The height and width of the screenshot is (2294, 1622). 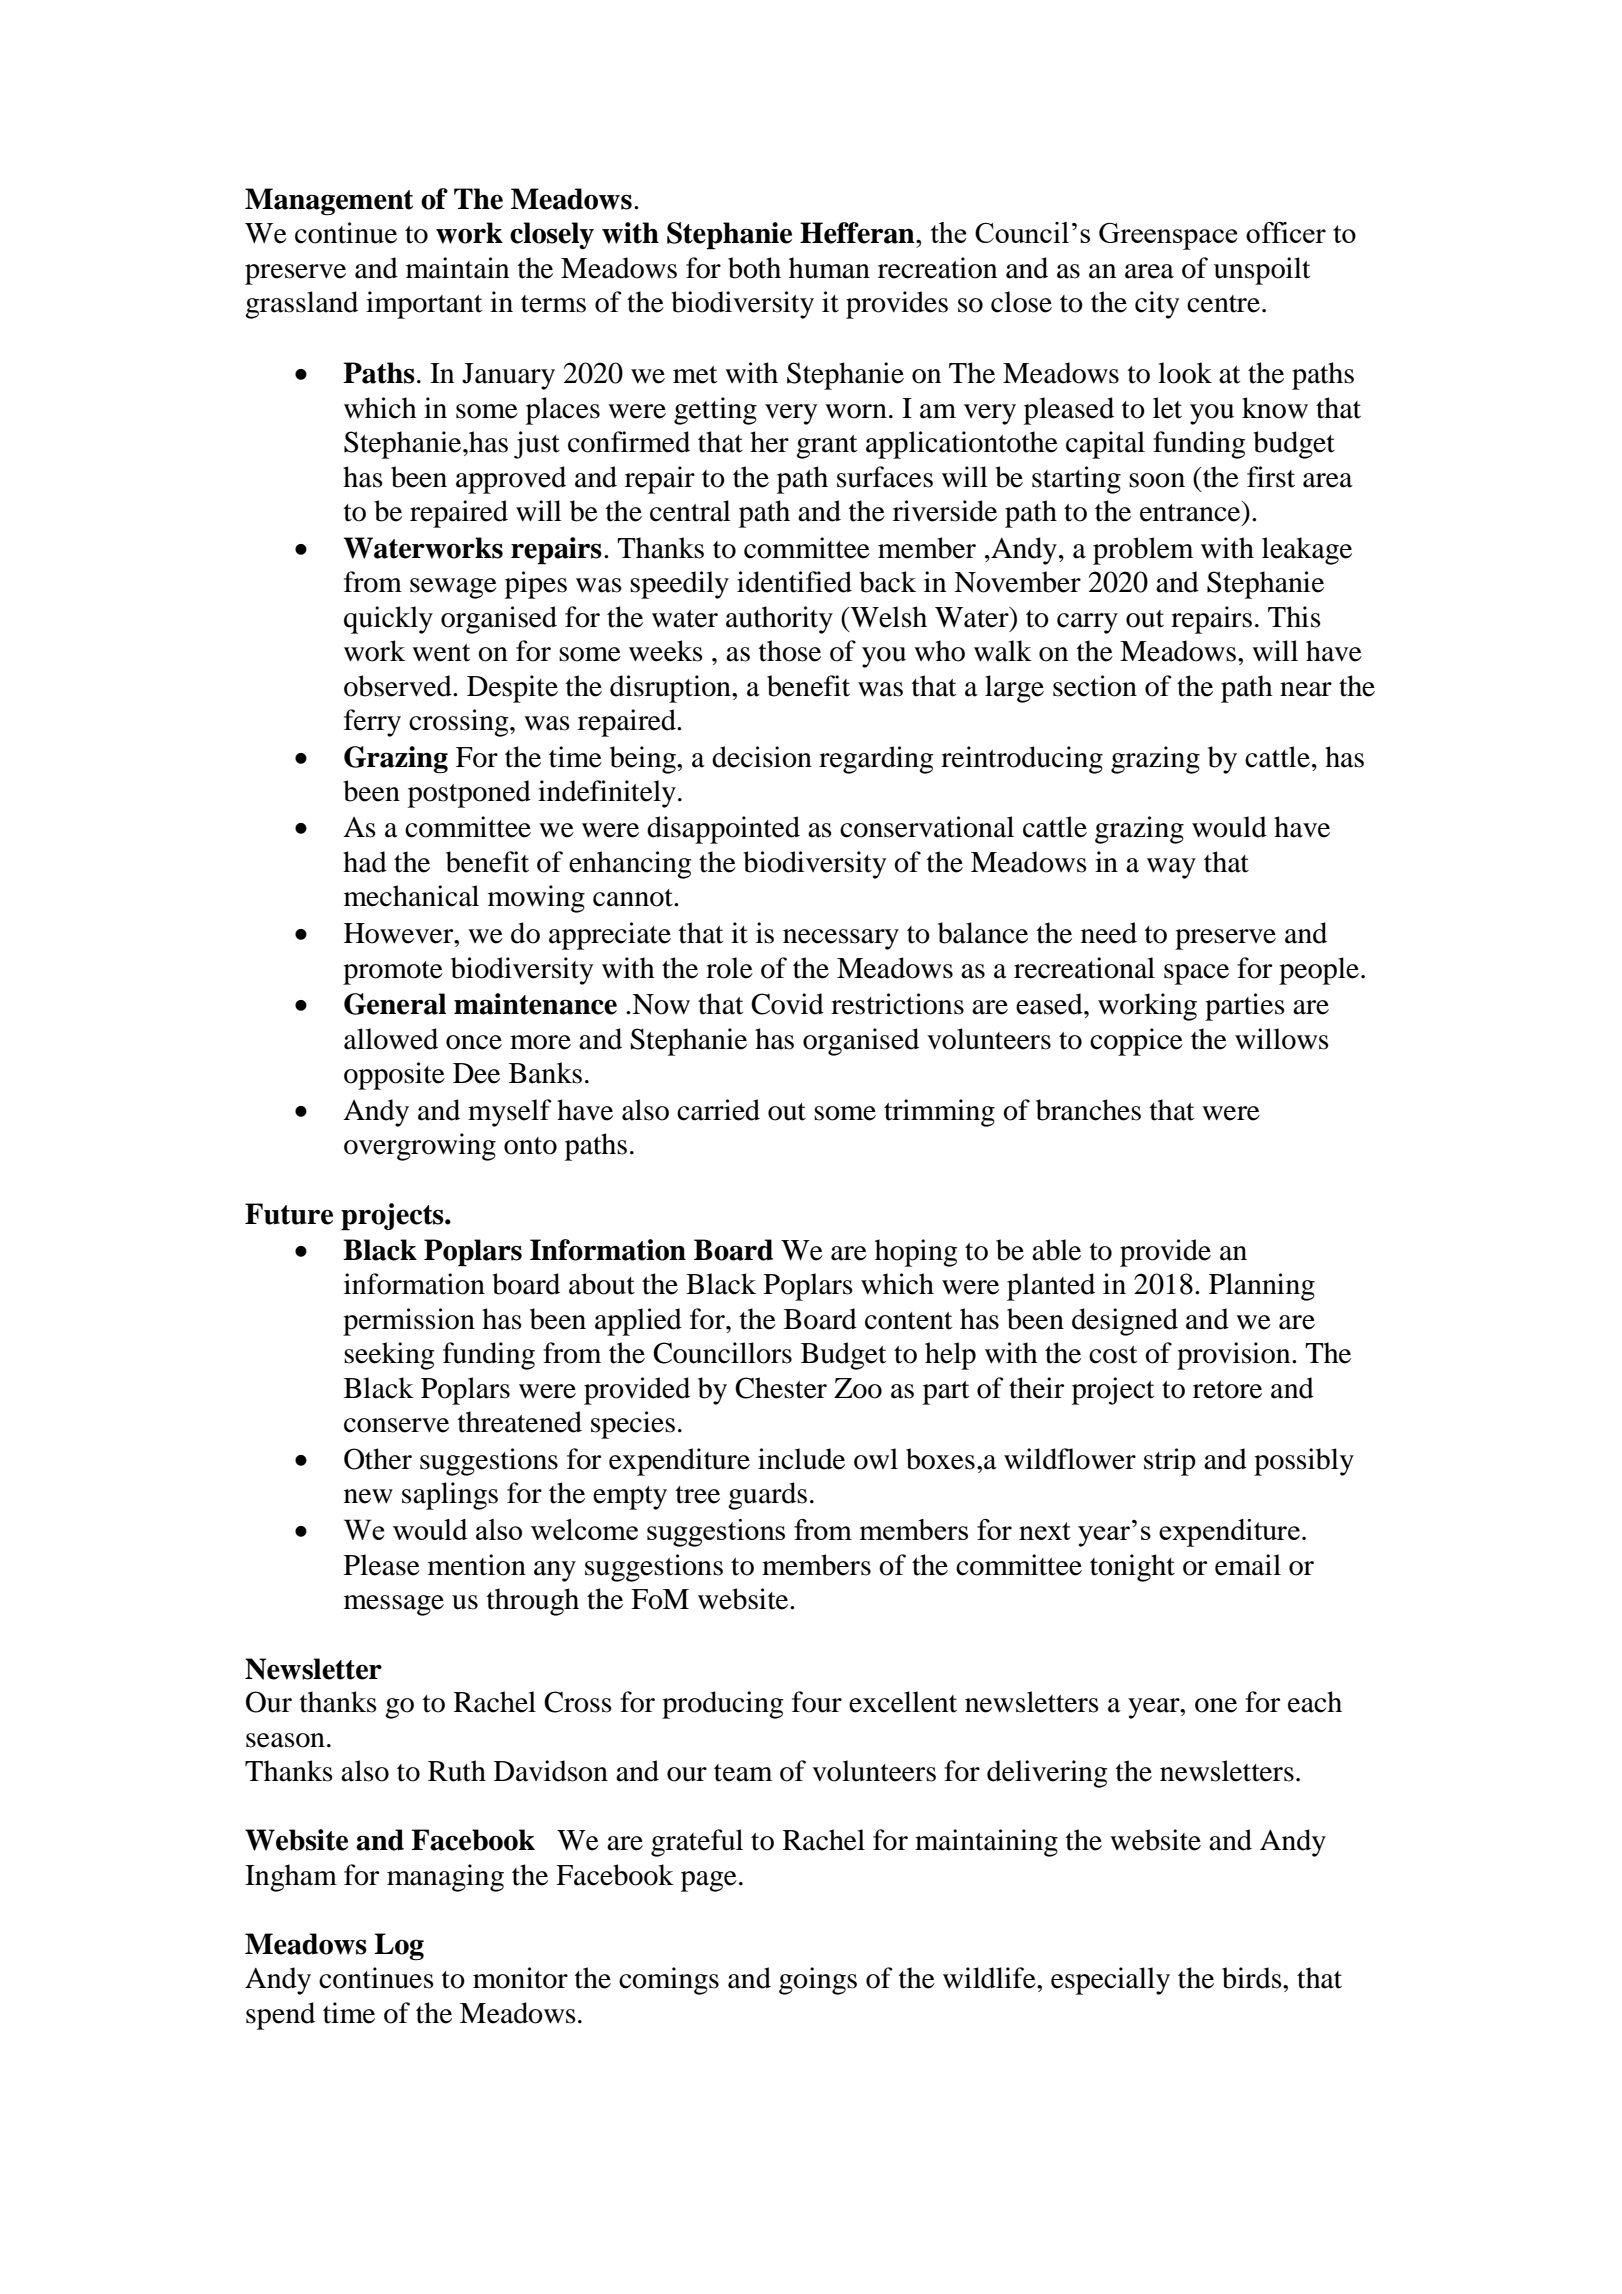 What do you see at coordinates (767, 1496) in the screenshot?
I see `guards` at bounding box center [767, 1496].
